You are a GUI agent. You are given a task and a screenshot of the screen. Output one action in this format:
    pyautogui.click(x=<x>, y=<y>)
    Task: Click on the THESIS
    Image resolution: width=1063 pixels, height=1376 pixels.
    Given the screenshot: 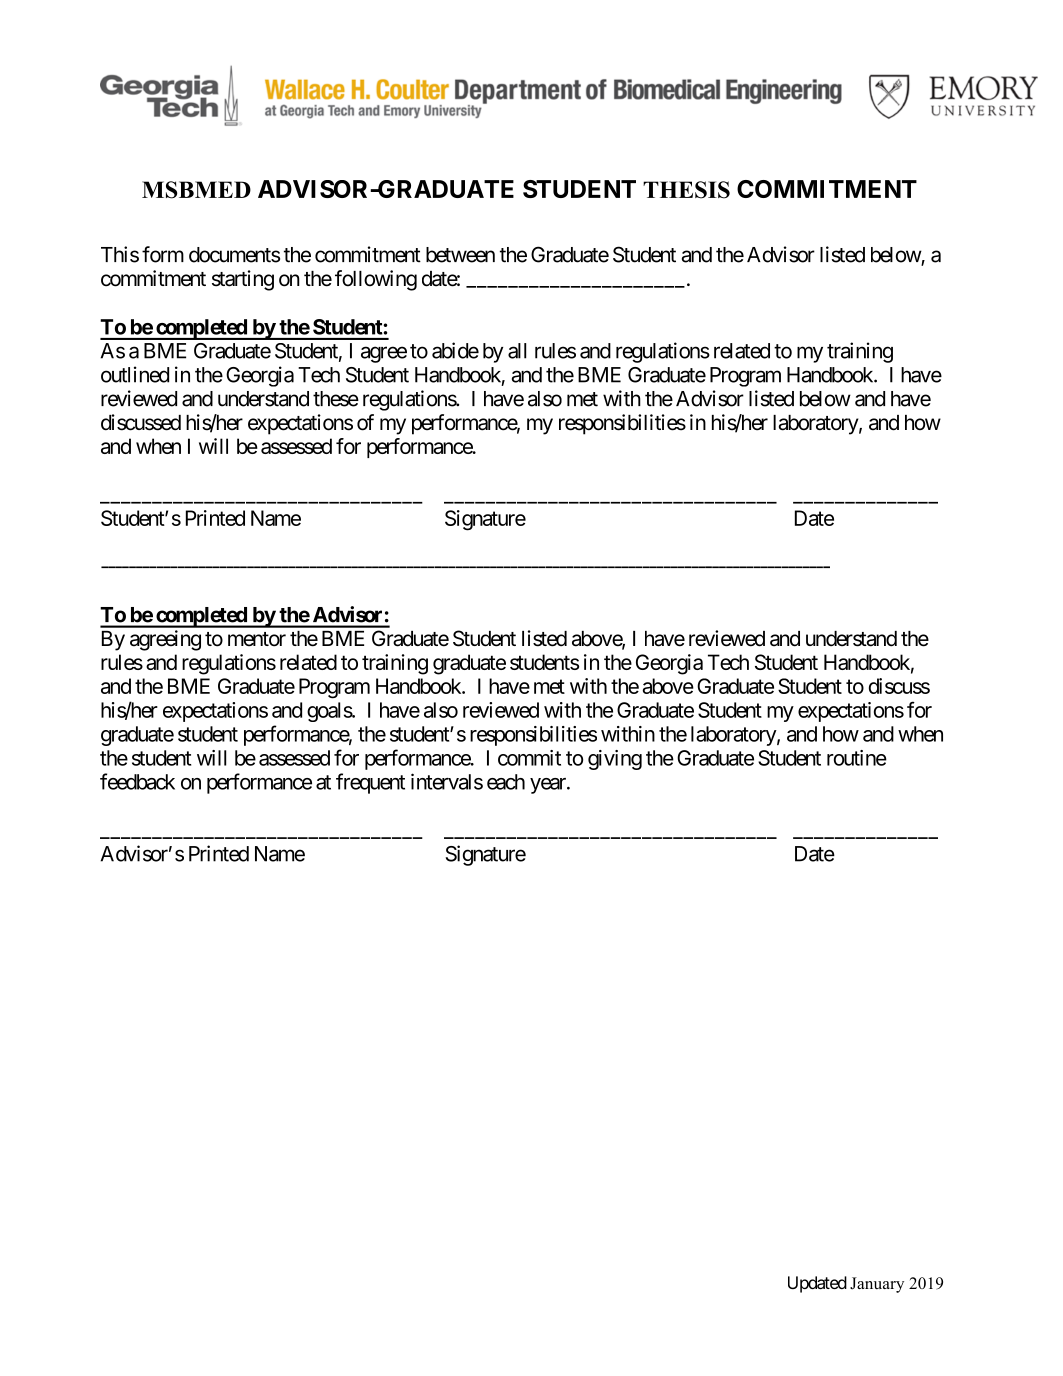 What is the action you would take?
    pyautogui.click(x=686, y=190)
